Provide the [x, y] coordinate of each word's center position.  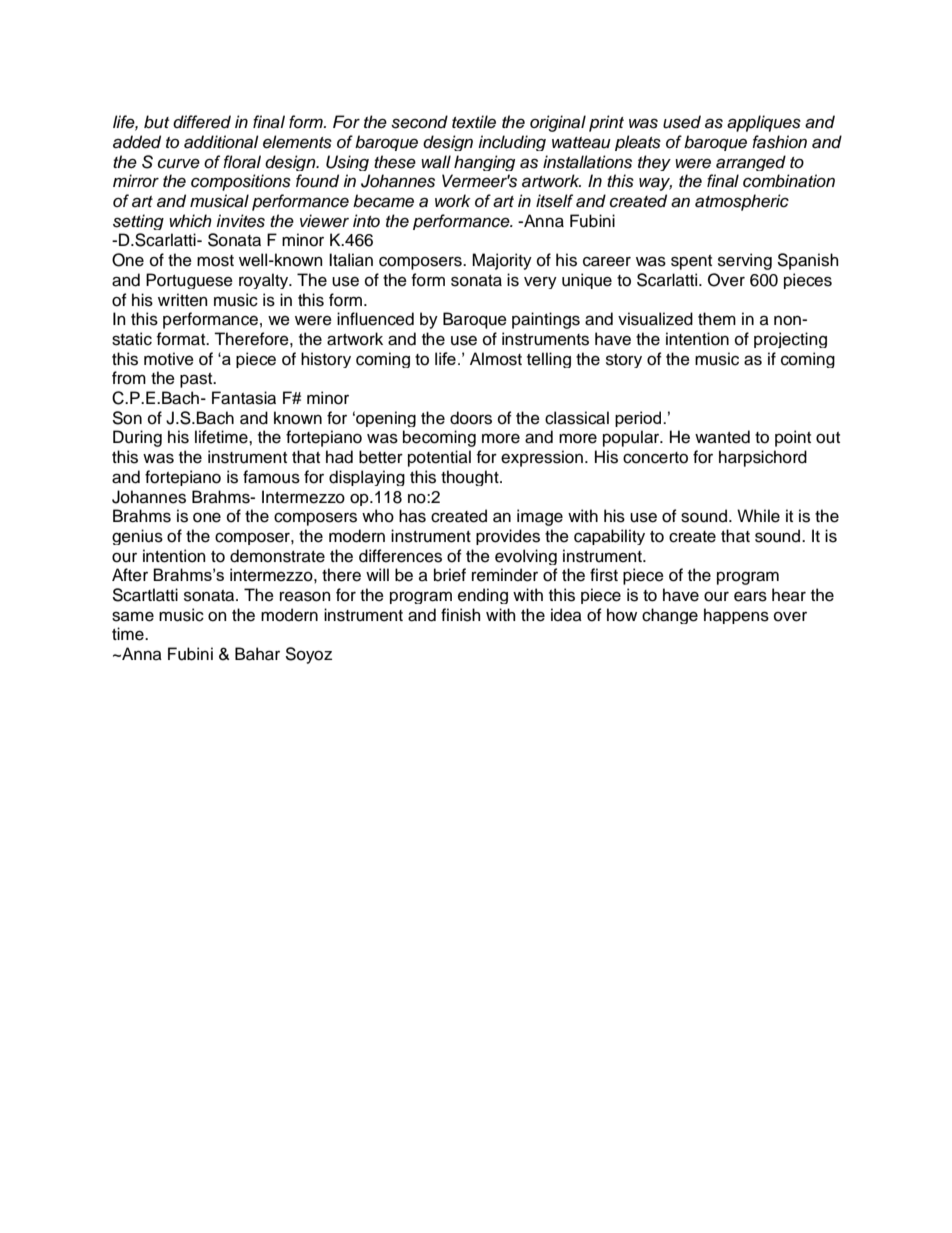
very [540, 282]
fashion [779, 142]
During [137, 438]
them [717, 319]
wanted [722, 437]
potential [439, 458]
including [512, 143]
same [133, 616]
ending [483, 596]
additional [221, 142]
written [183, 300]
